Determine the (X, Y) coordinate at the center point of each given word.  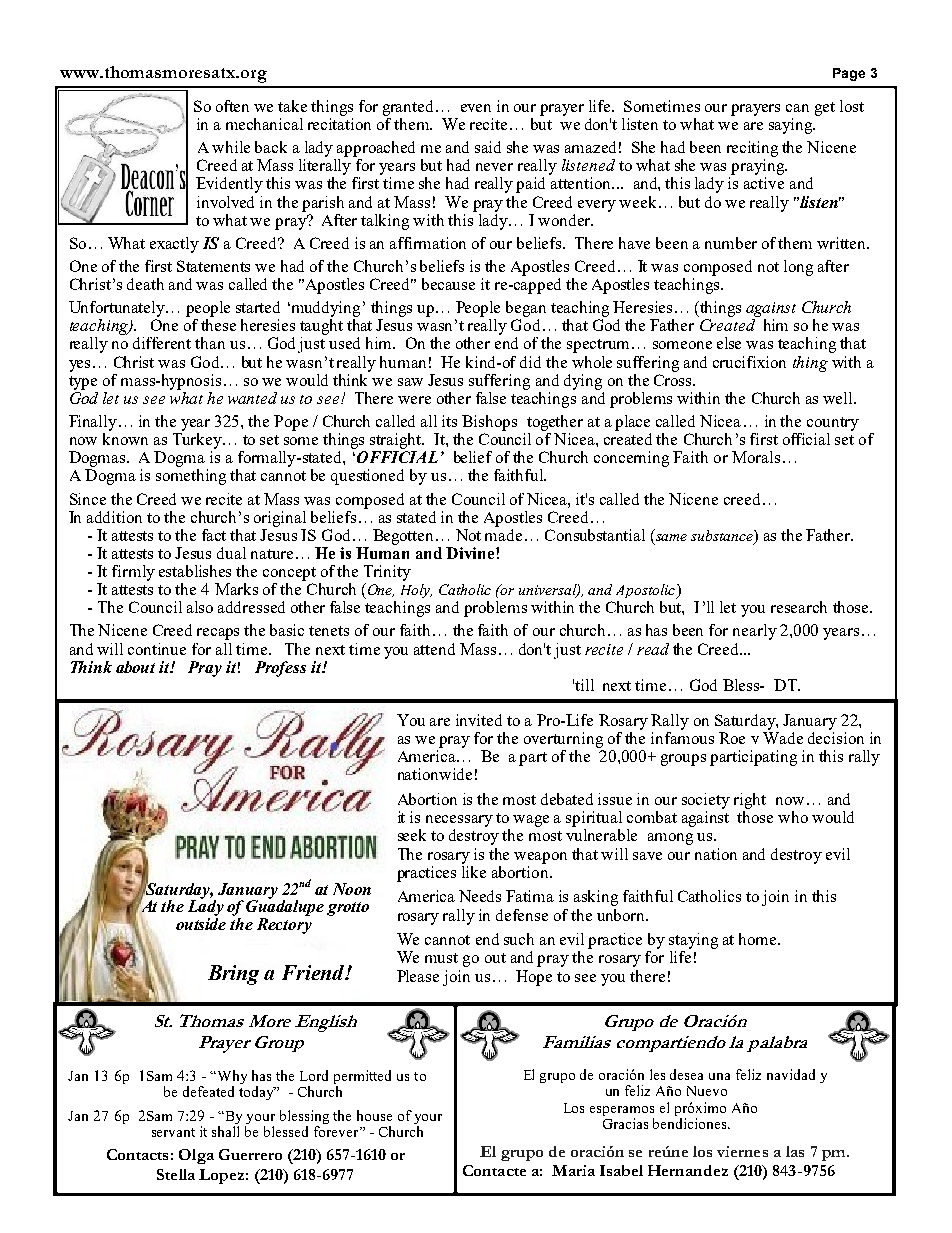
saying (792, 126)
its (449, 421)
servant (173, 1132)
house (374, 1115)
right (750, 801)
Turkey (198, 441)
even (476, 108)
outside (201, 924)
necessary (459, 821)
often (232, 106)
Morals (756, 457)
